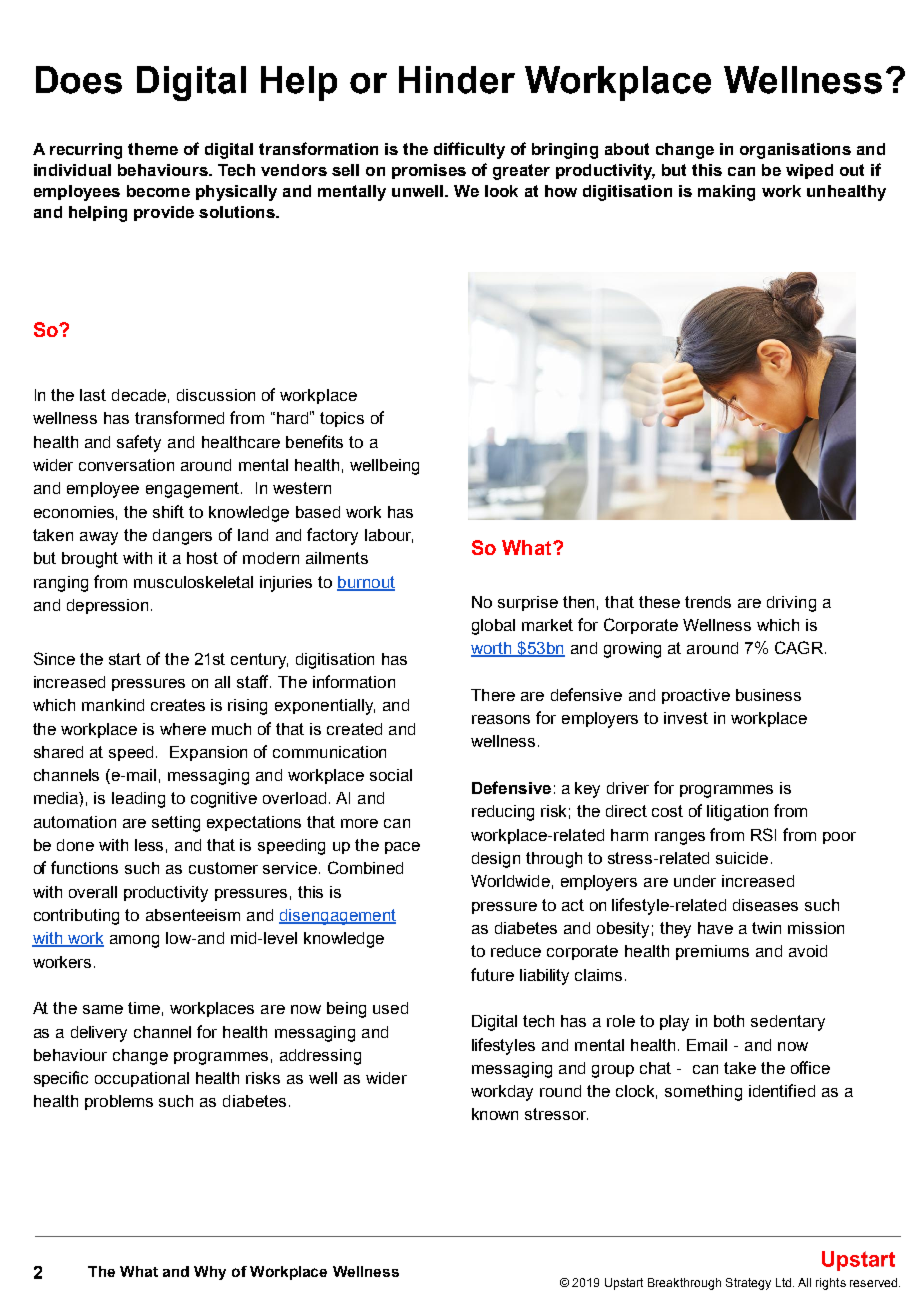 The height and width of the image is (1307, 924). Describe the element at coordinates (791, 604) in the image. I see `driving` at that location.
